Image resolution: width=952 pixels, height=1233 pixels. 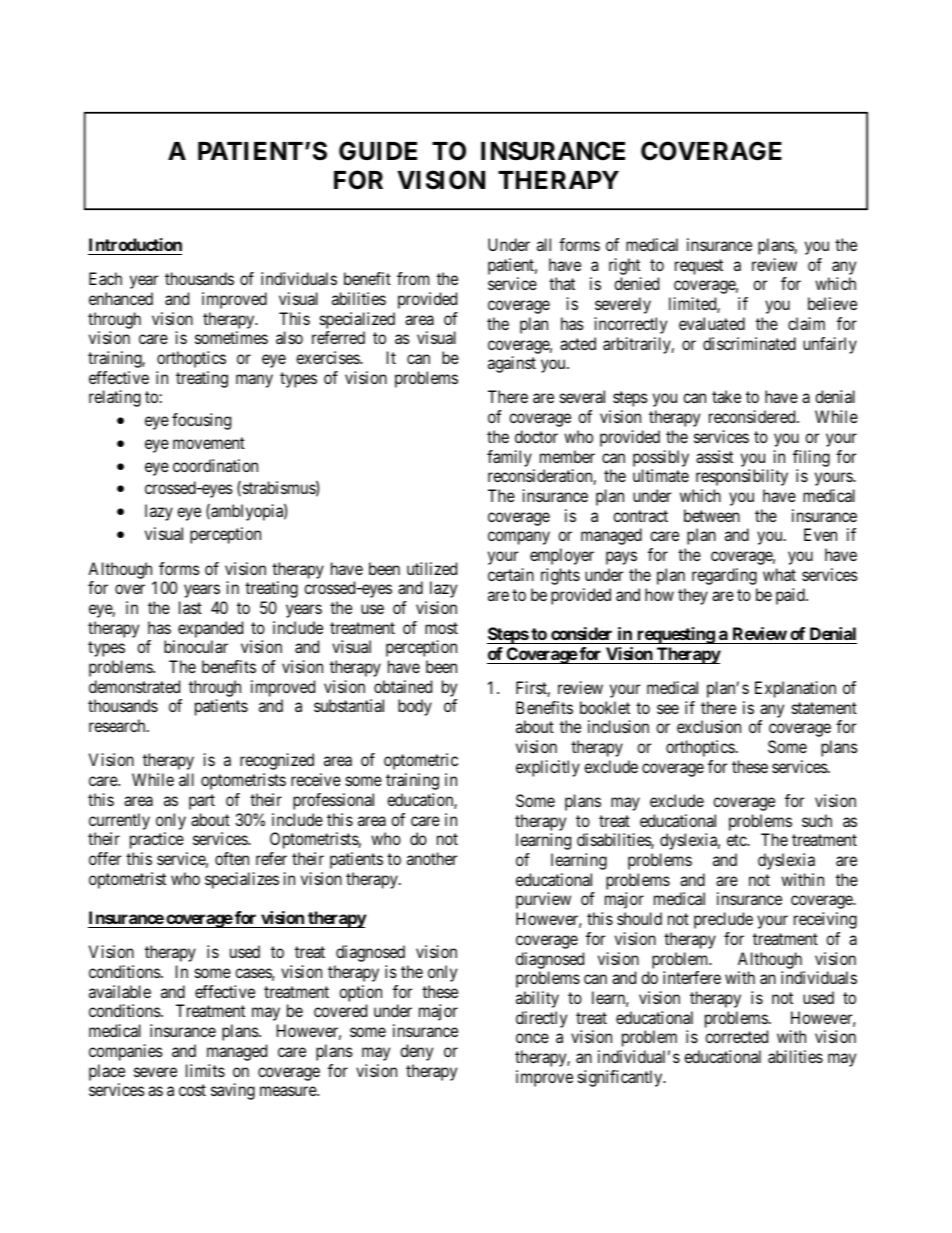 What do you see at coordinates (378, 151) in the document?
I see `GUIDE` at bounding box center [378, 151].
